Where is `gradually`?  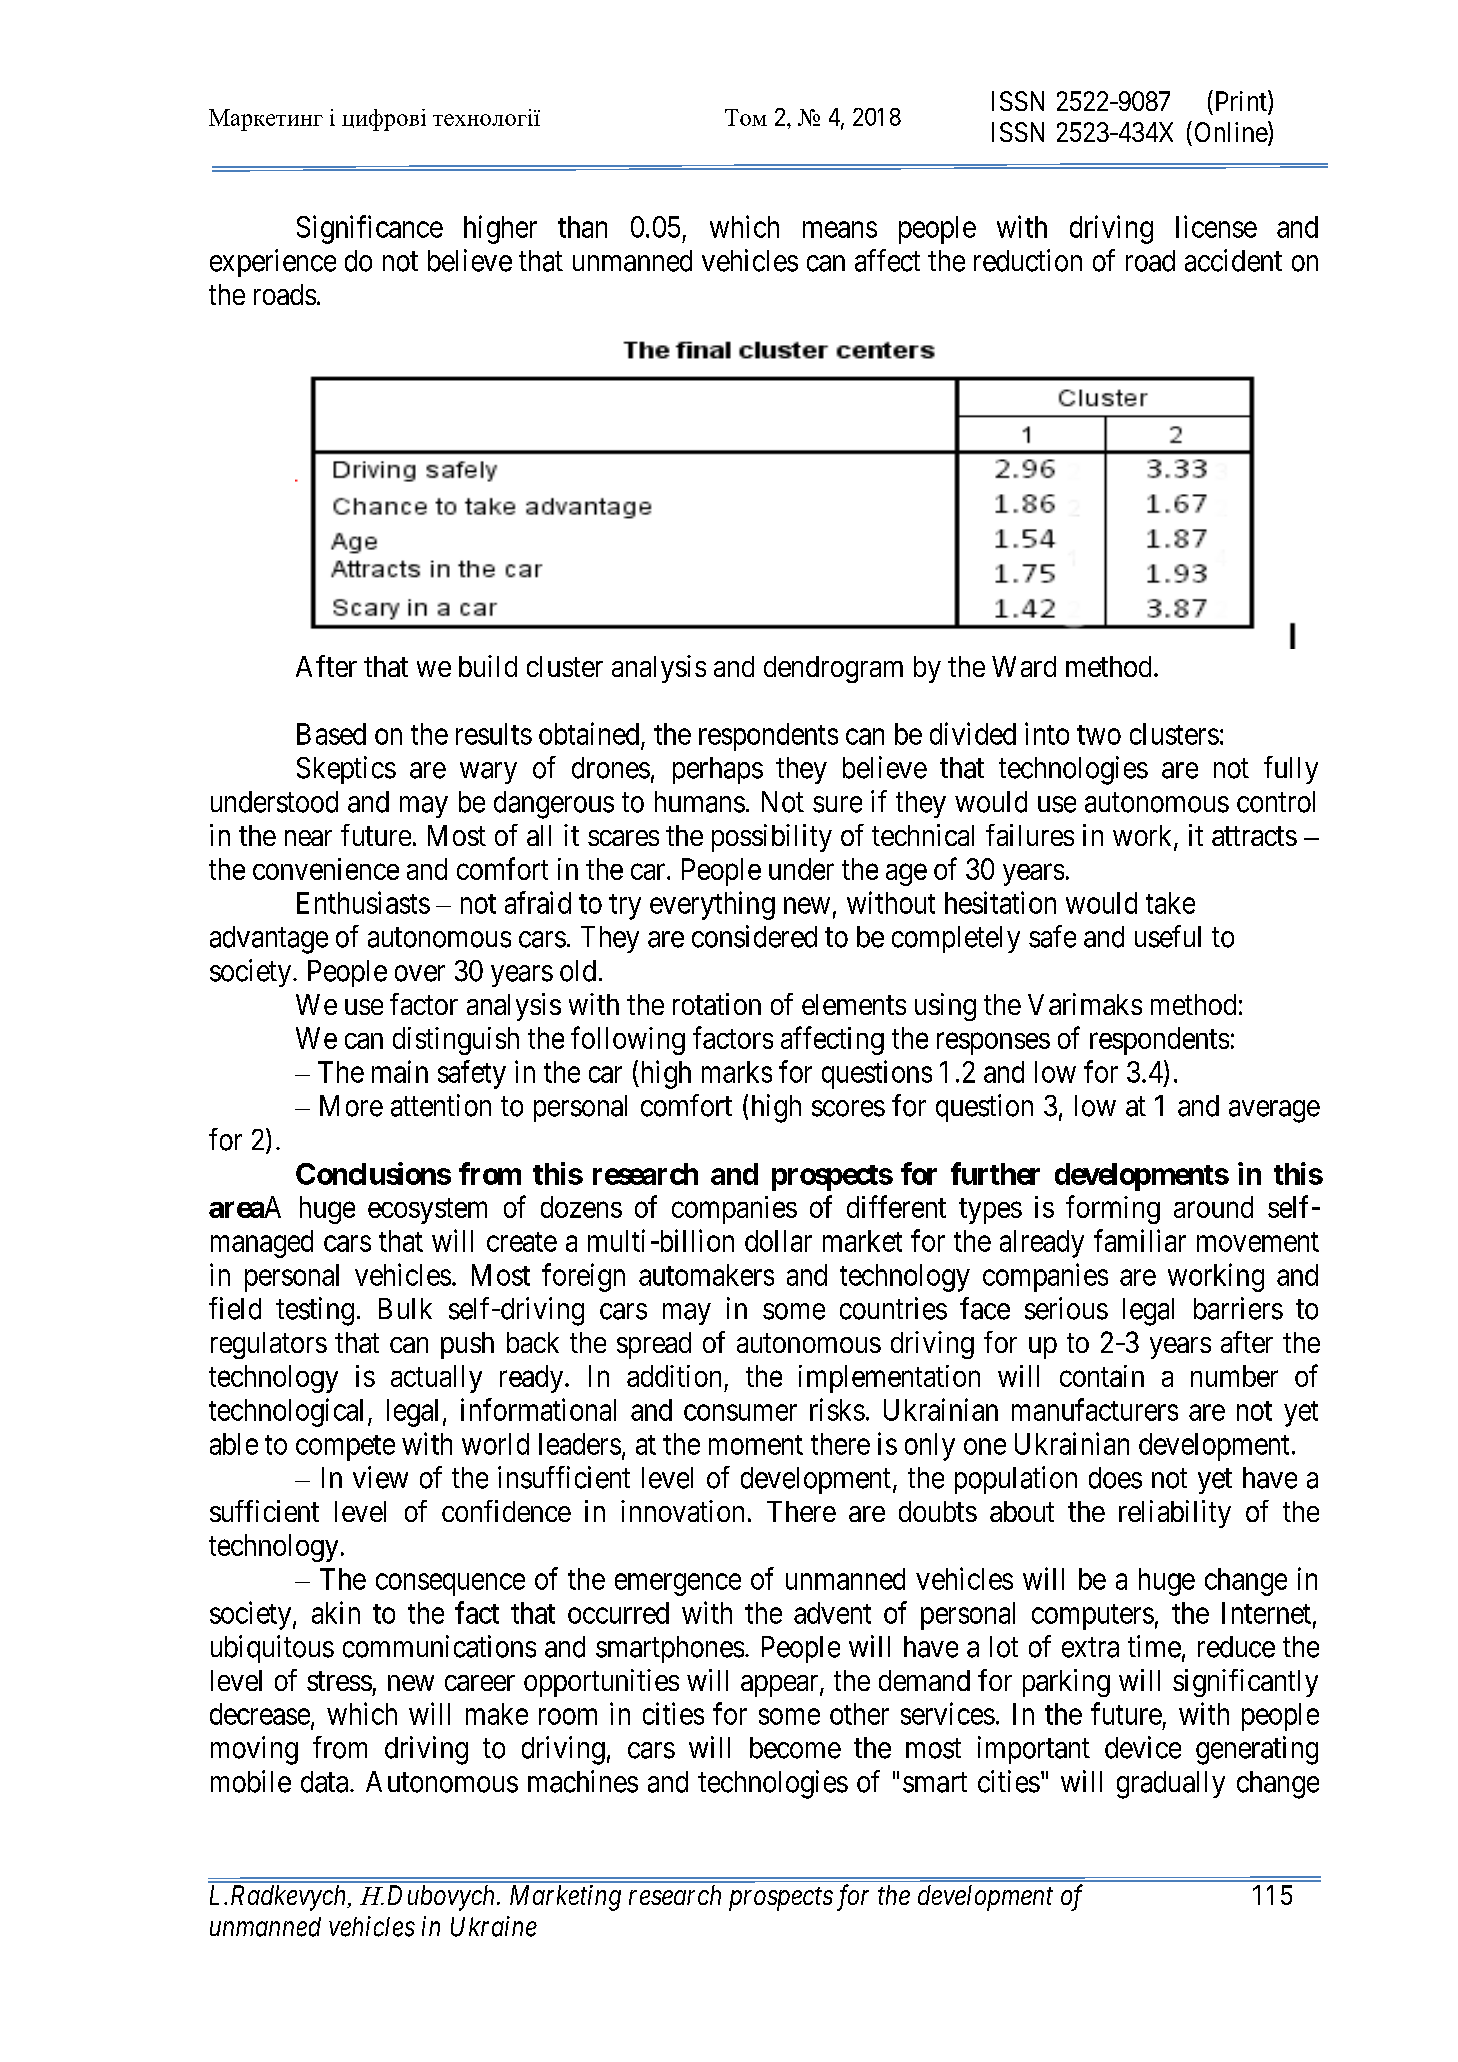 gradually is located at coordinates (1171, 1785).
